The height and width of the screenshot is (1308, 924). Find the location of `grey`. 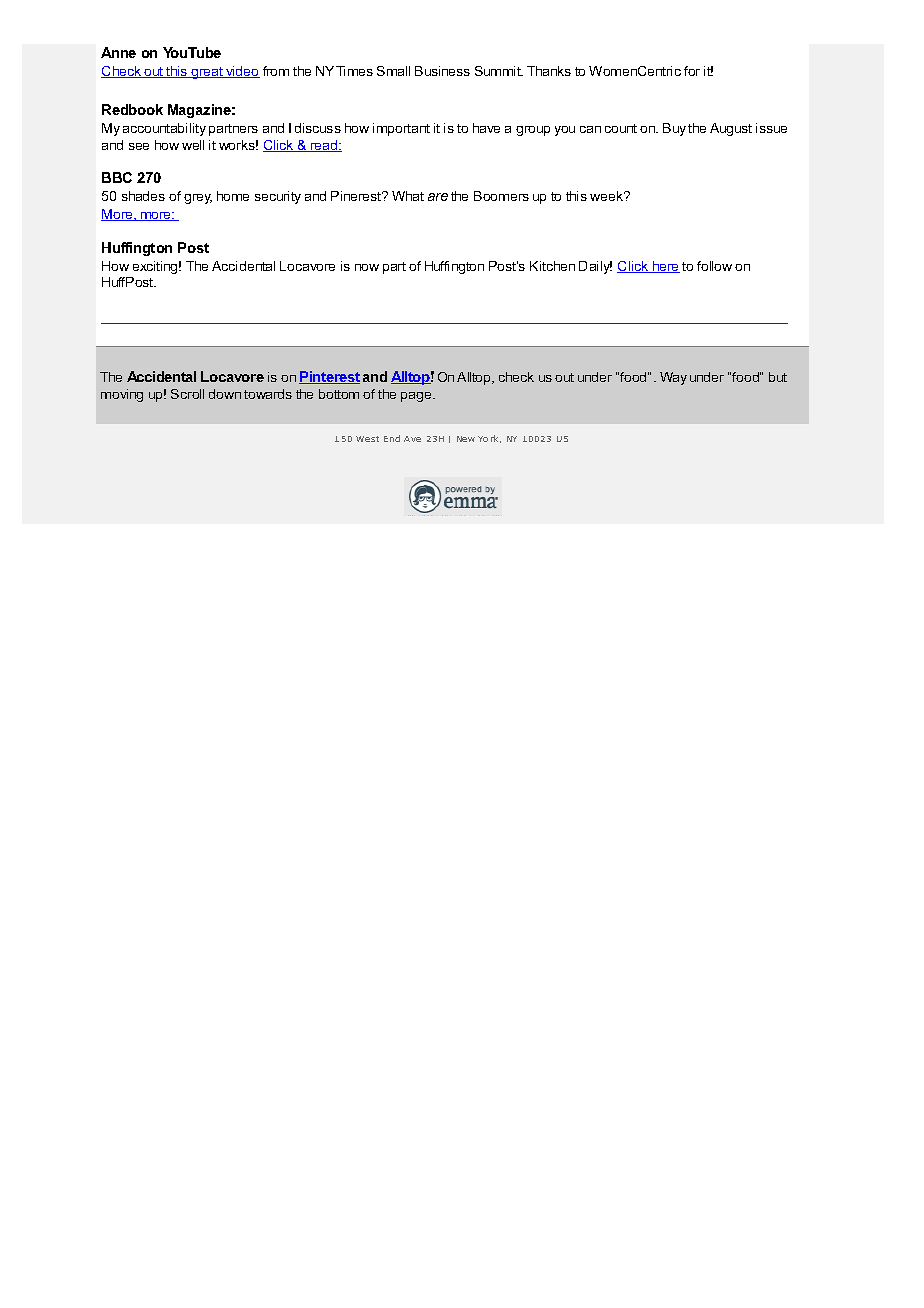

grey is located at coordinates (198, 199).
